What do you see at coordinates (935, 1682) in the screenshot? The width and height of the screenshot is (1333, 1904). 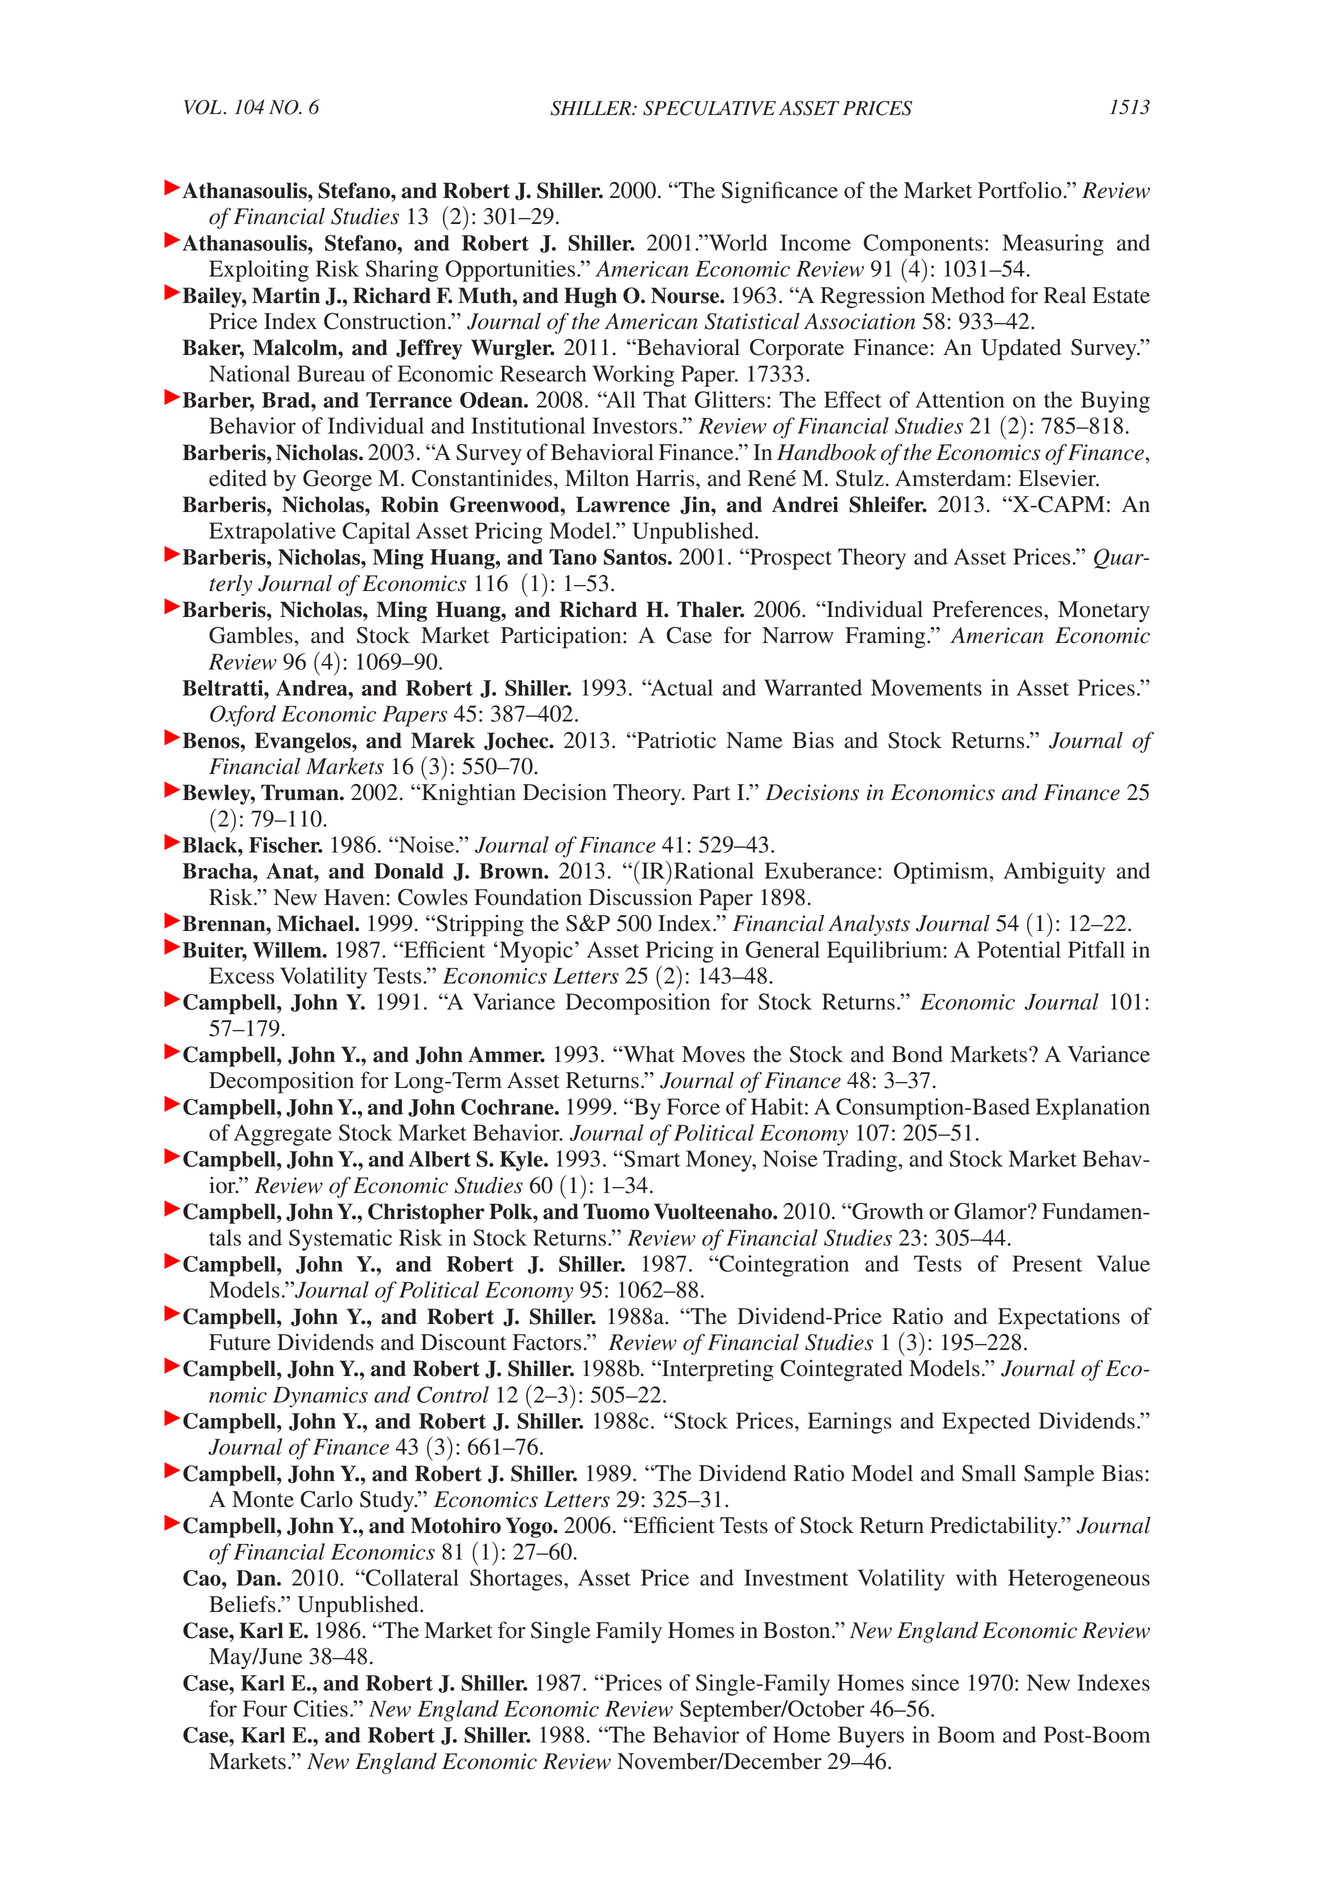 I see `since` at bounding box center [935, 1682].
